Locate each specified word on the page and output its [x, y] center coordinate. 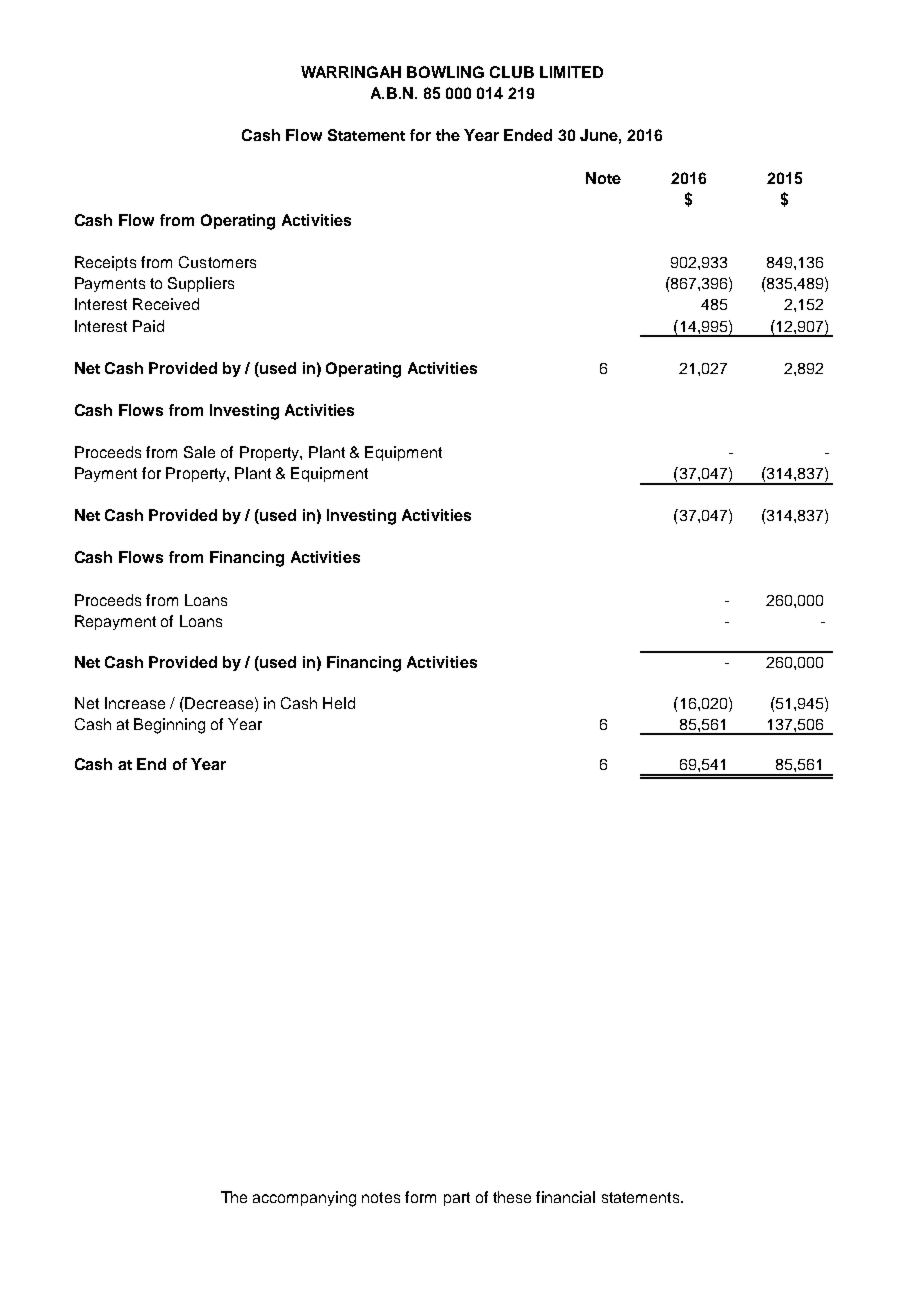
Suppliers [201, 284]
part [457, 1199]
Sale [199, 452]
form [420, 1197]
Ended [528, 135]
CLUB [512, 72]
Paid [148, 326]
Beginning [169, 726]
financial [565, 1197]
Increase [135, 703]
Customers [217, 262]
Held [339, 703]
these [512, 1197]
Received [166, 304]
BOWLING [445, 72]
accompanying [304, 1199]
